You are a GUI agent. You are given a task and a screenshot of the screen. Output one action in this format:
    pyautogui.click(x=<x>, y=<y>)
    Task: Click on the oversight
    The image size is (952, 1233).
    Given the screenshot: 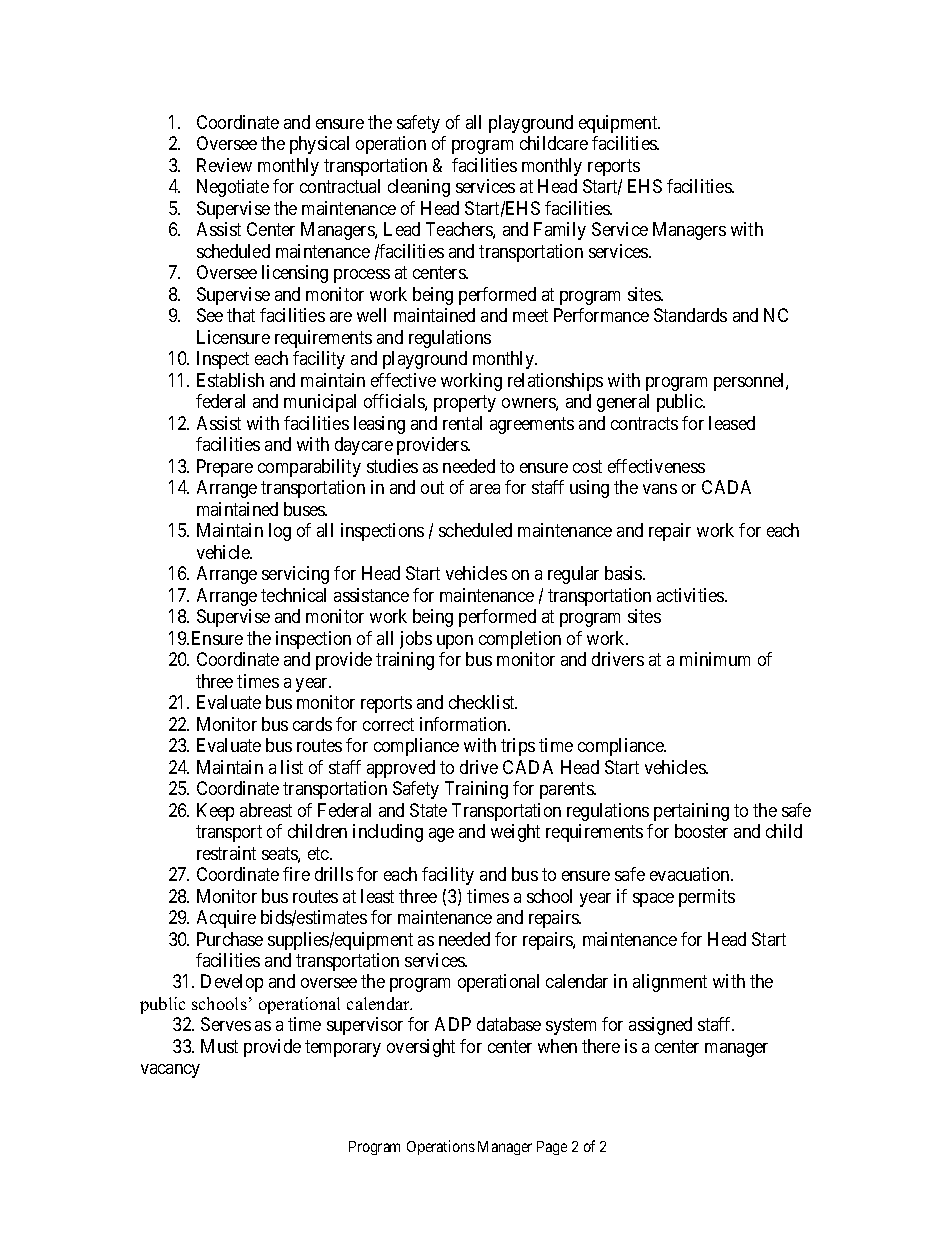 What is the action you would take?
    pyautogui.click(x=421, y=1048)
